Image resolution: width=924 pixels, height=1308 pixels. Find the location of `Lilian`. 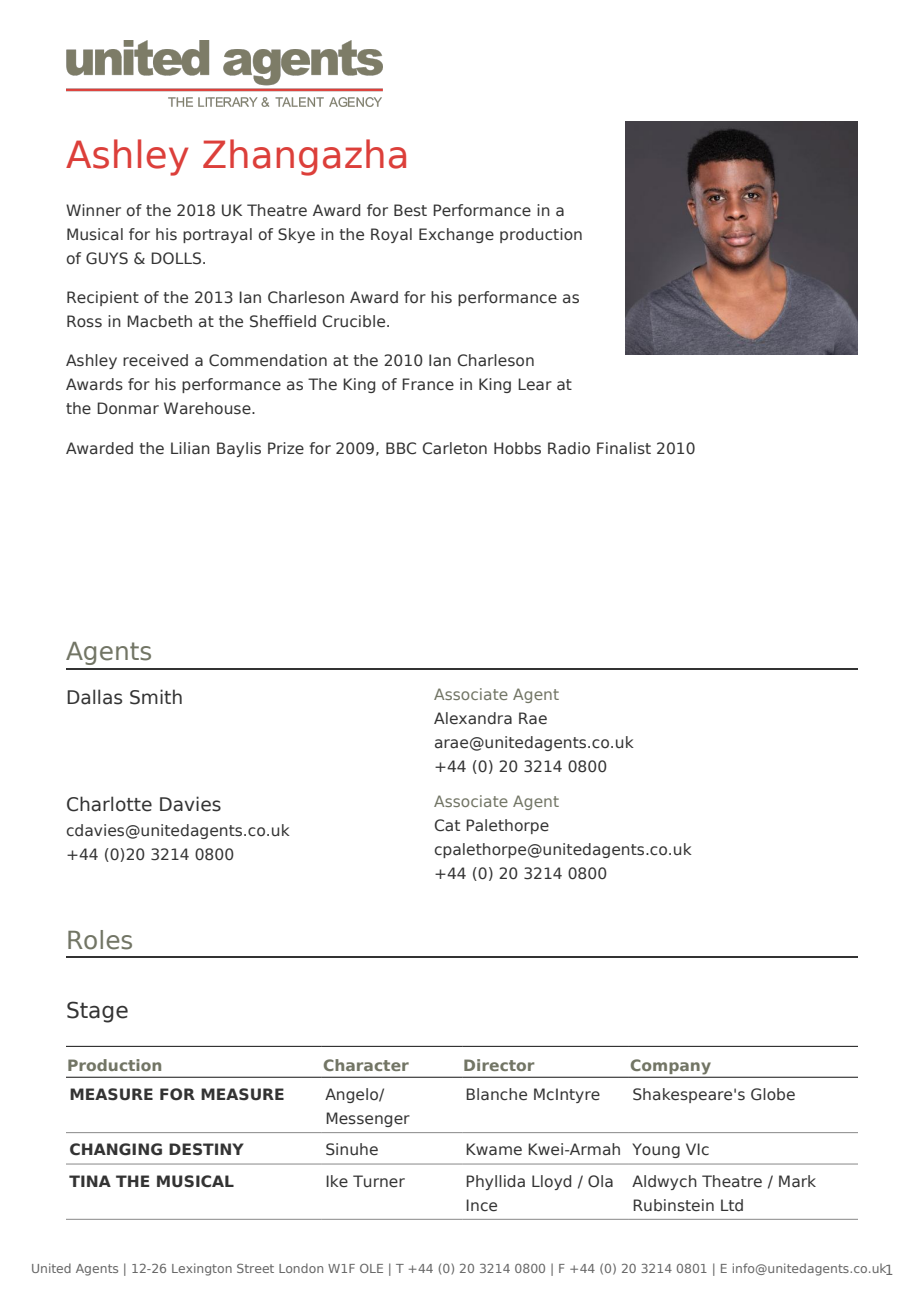

Lilian is located at coordinates (190, 448).
